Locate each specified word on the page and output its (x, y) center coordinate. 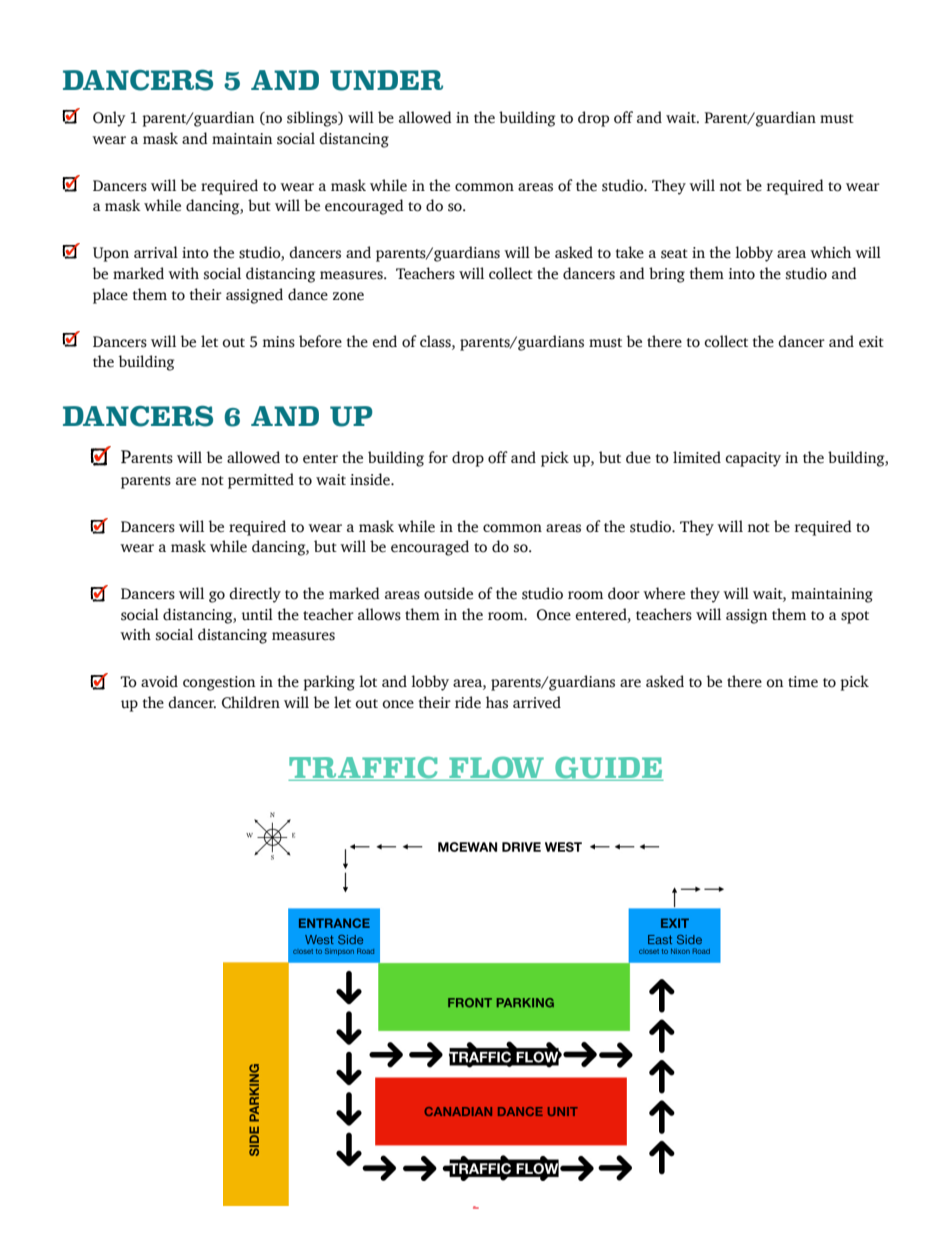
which (830, 252)
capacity (753, 459)
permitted (261, 481)
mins (279, 342)
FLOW (496, 769)
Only (109, 119)
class (436, 341)
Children (251, 702)
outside (448, 593)
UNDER (386, 80)
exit (871, 342)
